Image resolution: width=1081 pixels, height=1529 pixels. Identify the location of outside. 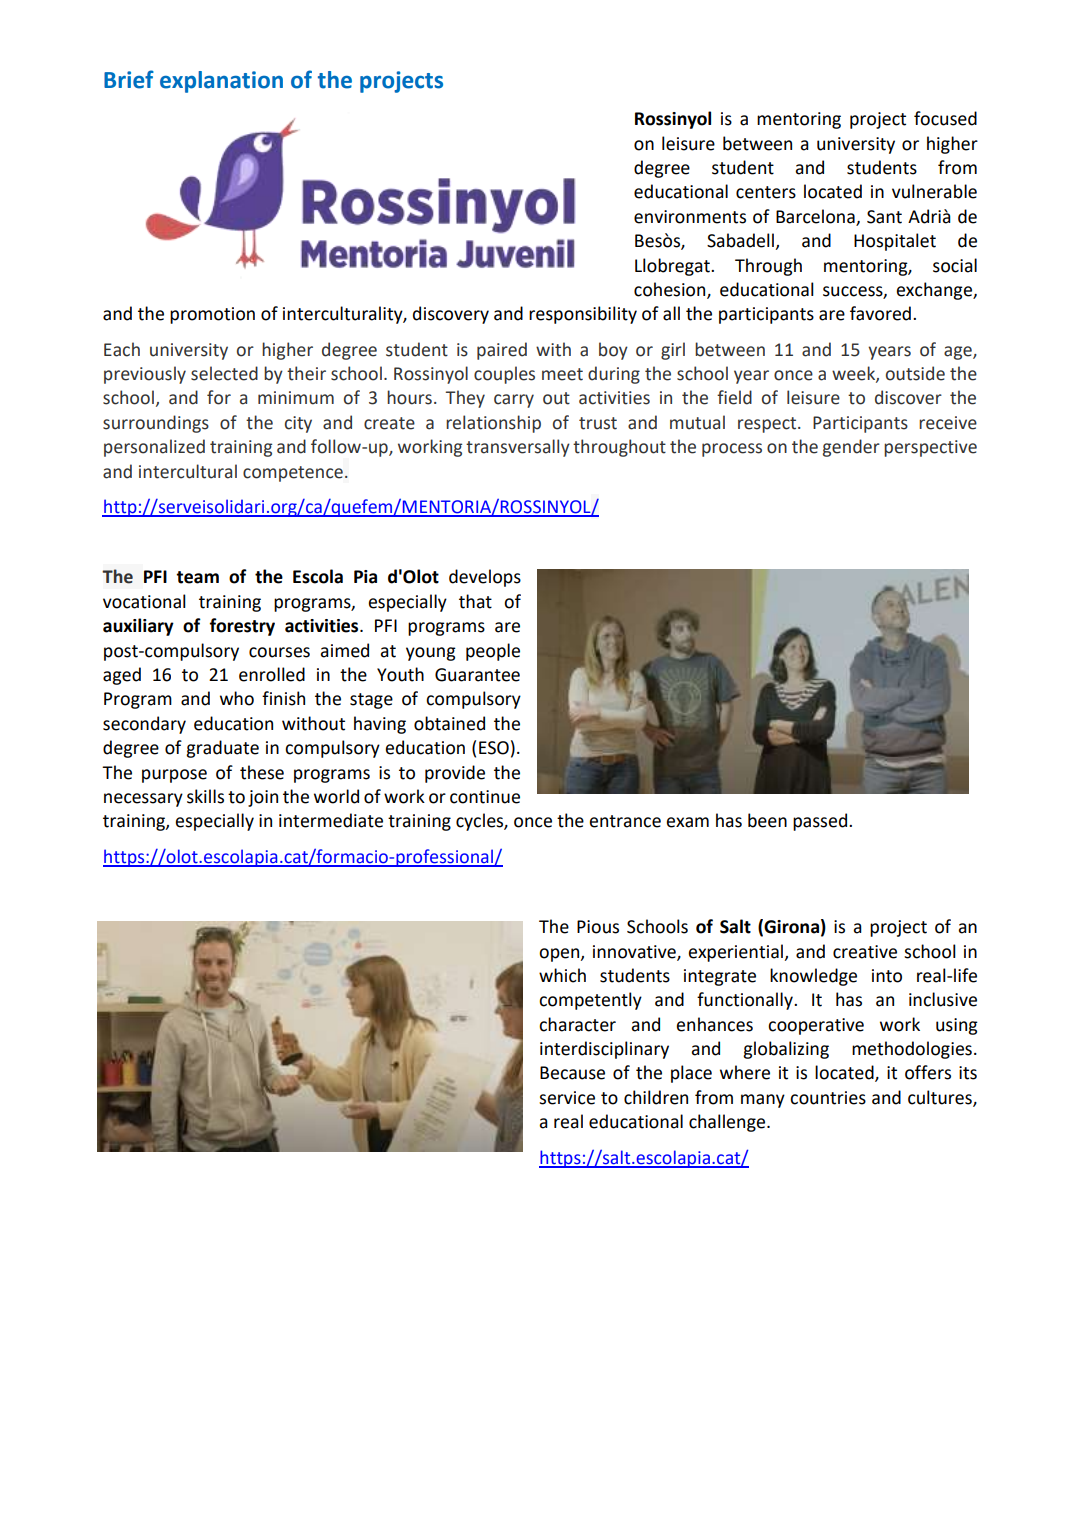
(915, 373).
